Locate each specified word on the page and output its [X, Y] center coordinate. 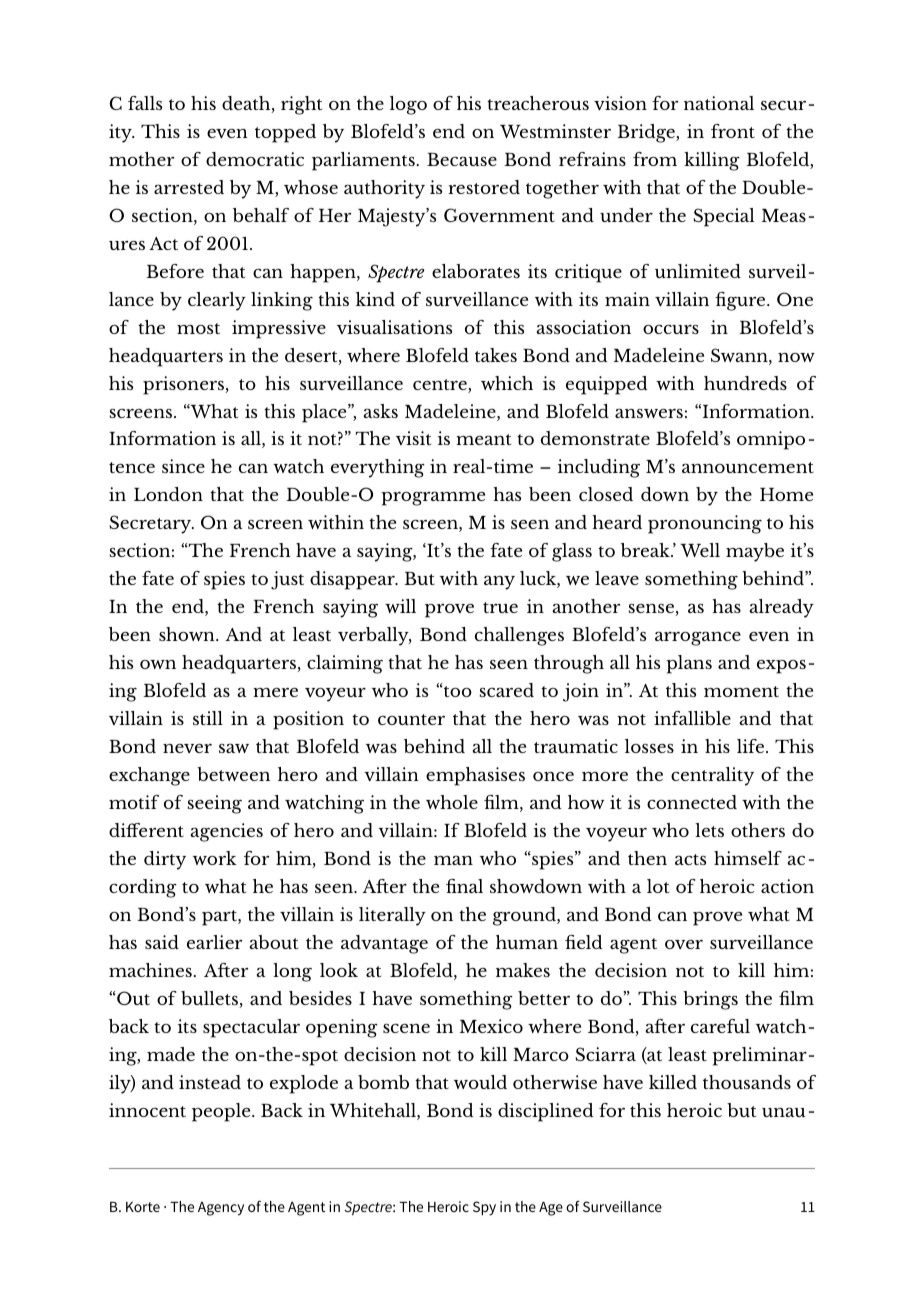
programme [433, 498]
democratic [255, 159]
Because [462, 159]
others [758, 830]
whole [452, 802]
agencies [226, 832]
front [733, 131]
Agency [221, 1209]
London [168, 494]
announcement [748, 467]
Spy [484, 1208]
